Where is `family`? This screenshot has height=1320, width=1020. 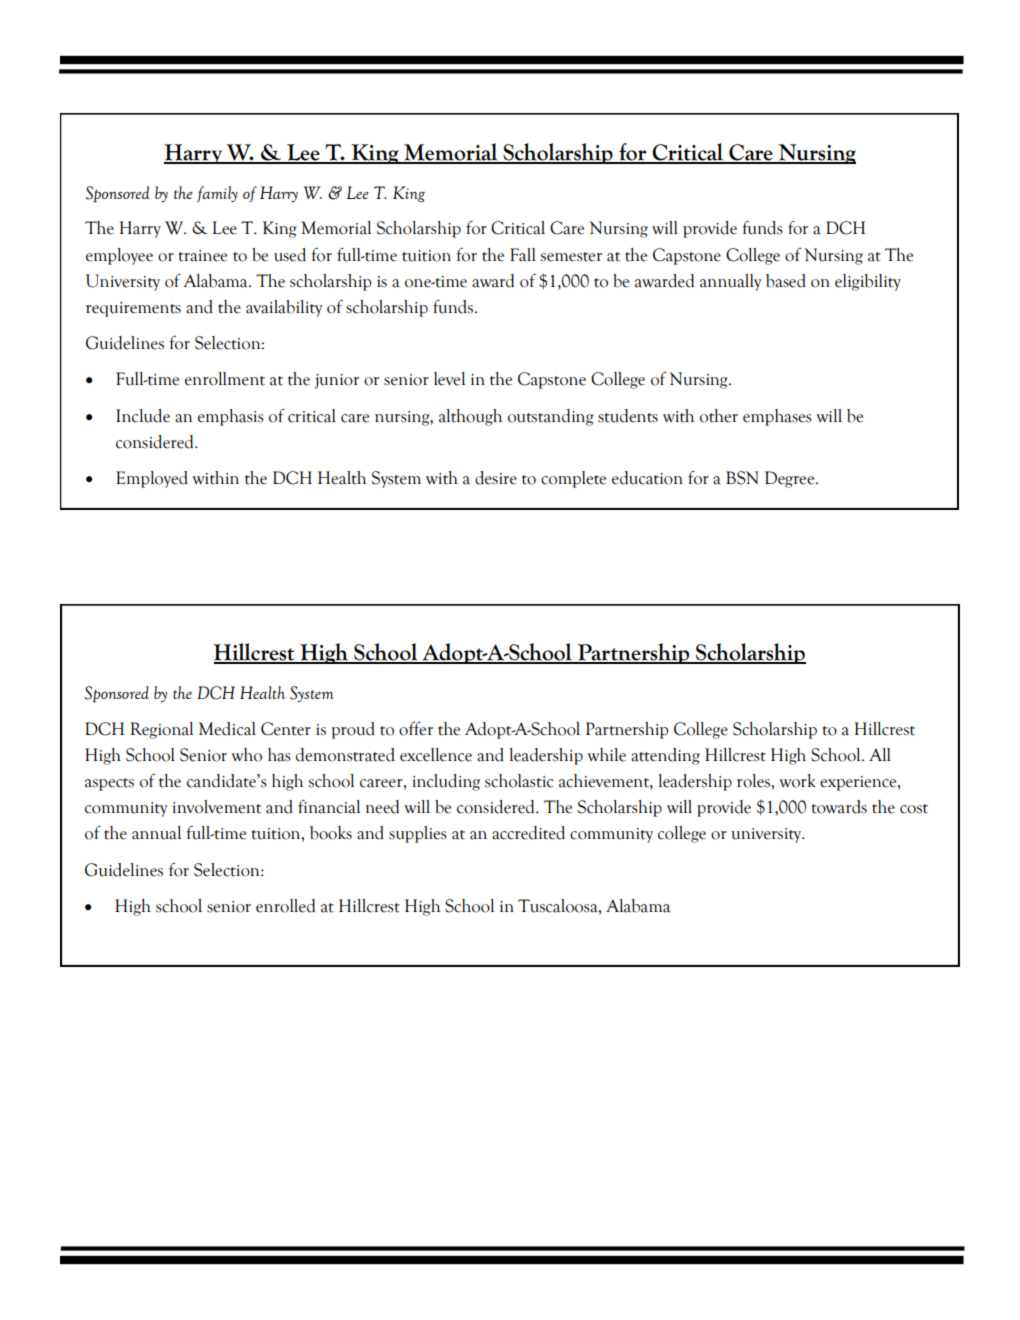 family is located at coordinates (217, 194).
